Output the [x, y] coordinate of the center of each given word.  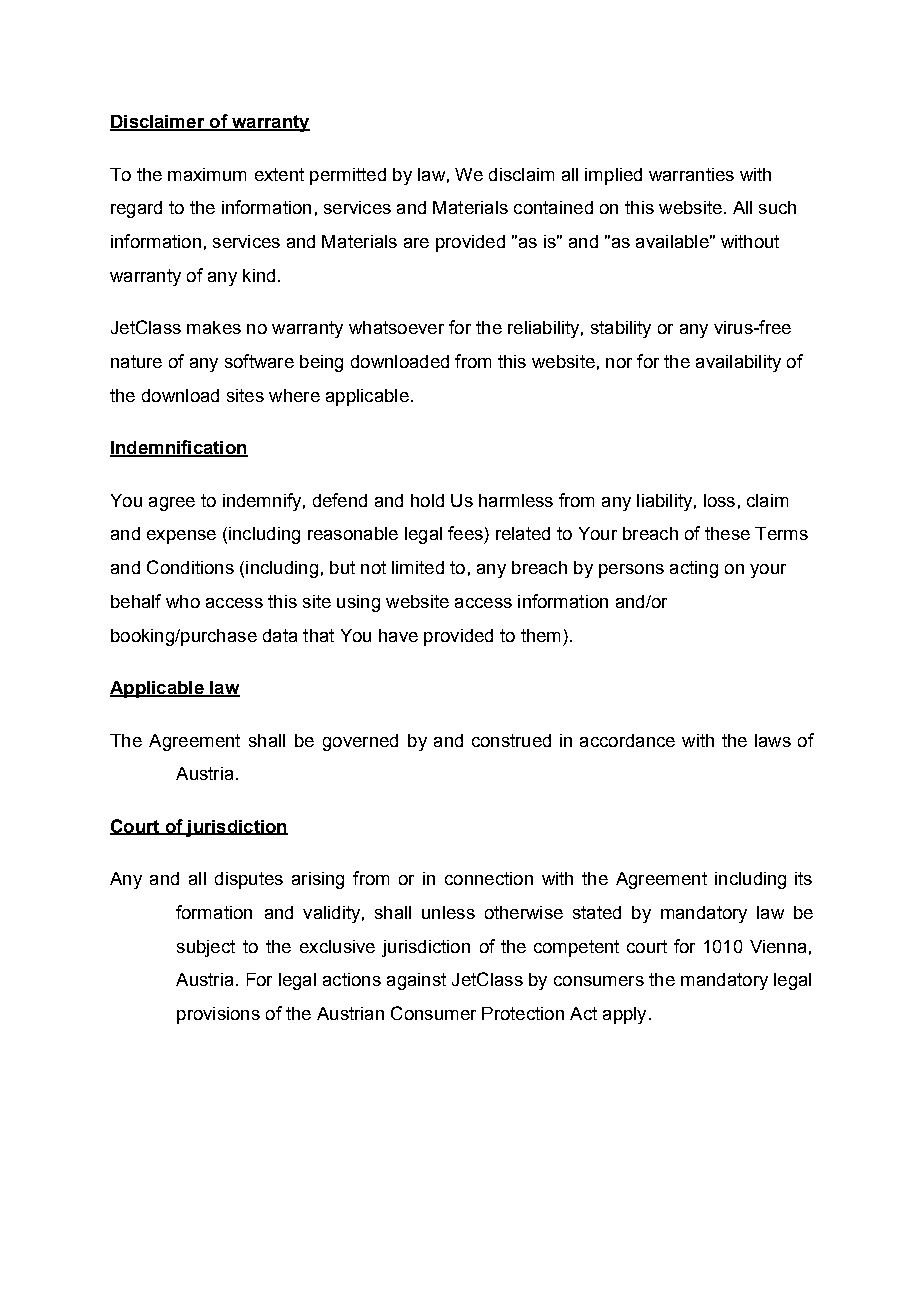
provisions [218, 1015]
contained [553, 207]
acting [694, 569]
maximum [207, 174]
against [416, 981]
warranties [691, 174]
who [183, 601]
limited [418, 567]
